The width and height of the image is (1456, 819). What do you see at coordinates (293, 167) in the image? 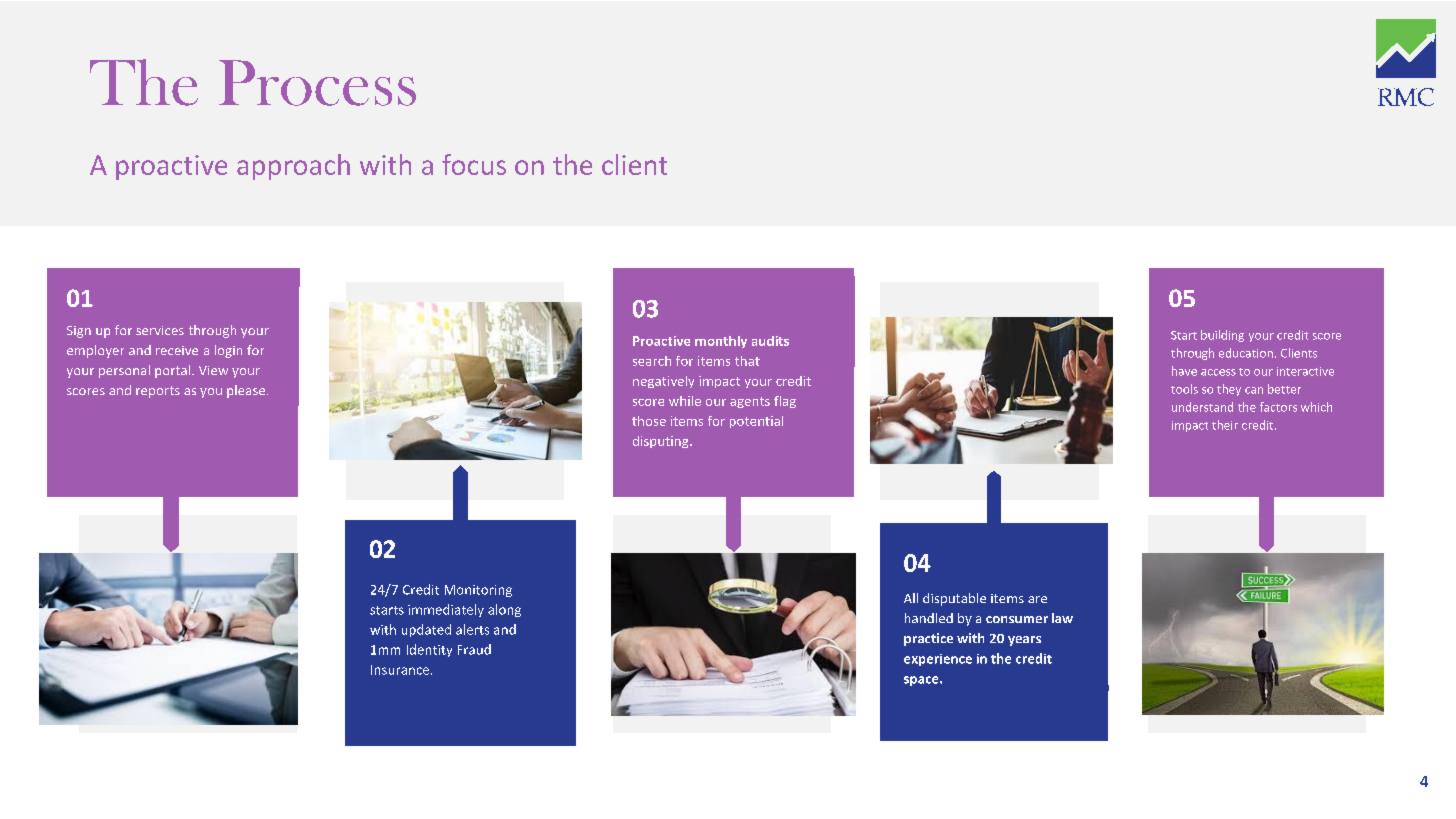
I see `approach` at bounding box center [293, 167].
